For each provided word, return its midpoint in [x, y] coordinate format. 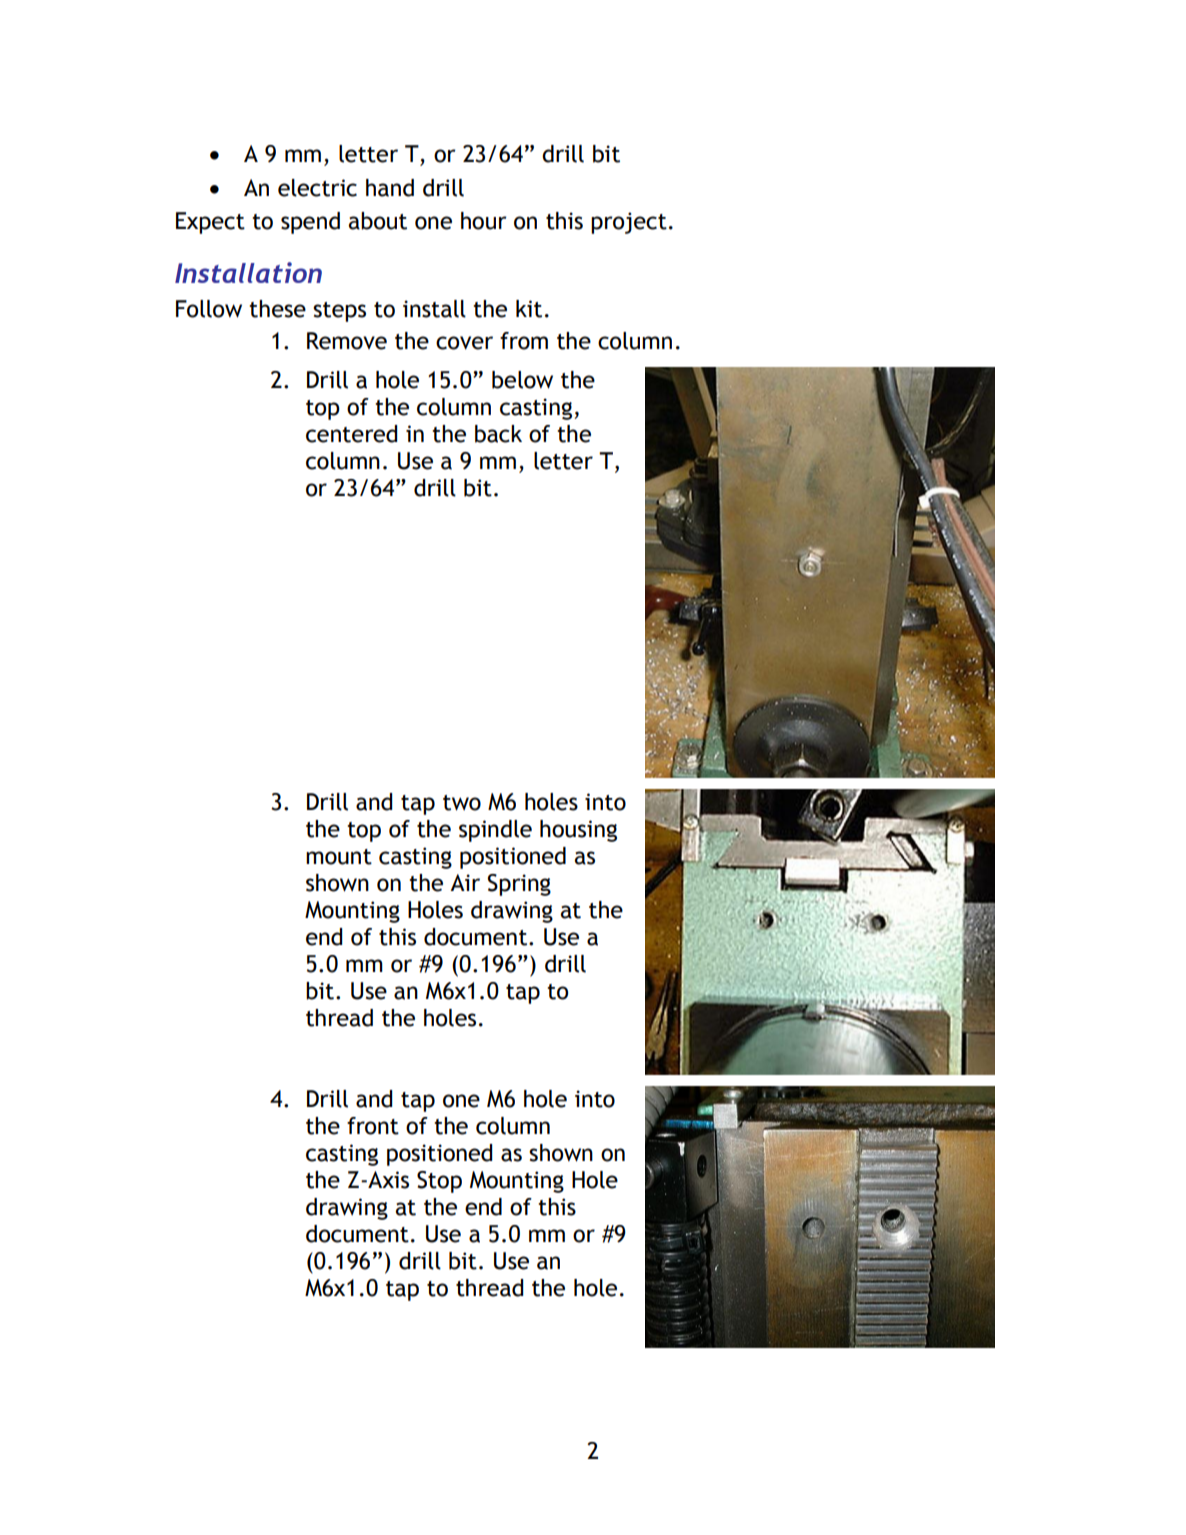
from [524, 341]
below [522, 380]
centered [351, 434]
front [373, 1126]
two [462, 803]
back [498, 434]
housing [578, 831]
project [629, 223]
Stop [439, 1182]
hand [390, 188]
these [277, 309]
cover [464, 343]
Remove [347, 341]
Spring [519, 885]
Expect [210, 223]
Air [465, 882]
